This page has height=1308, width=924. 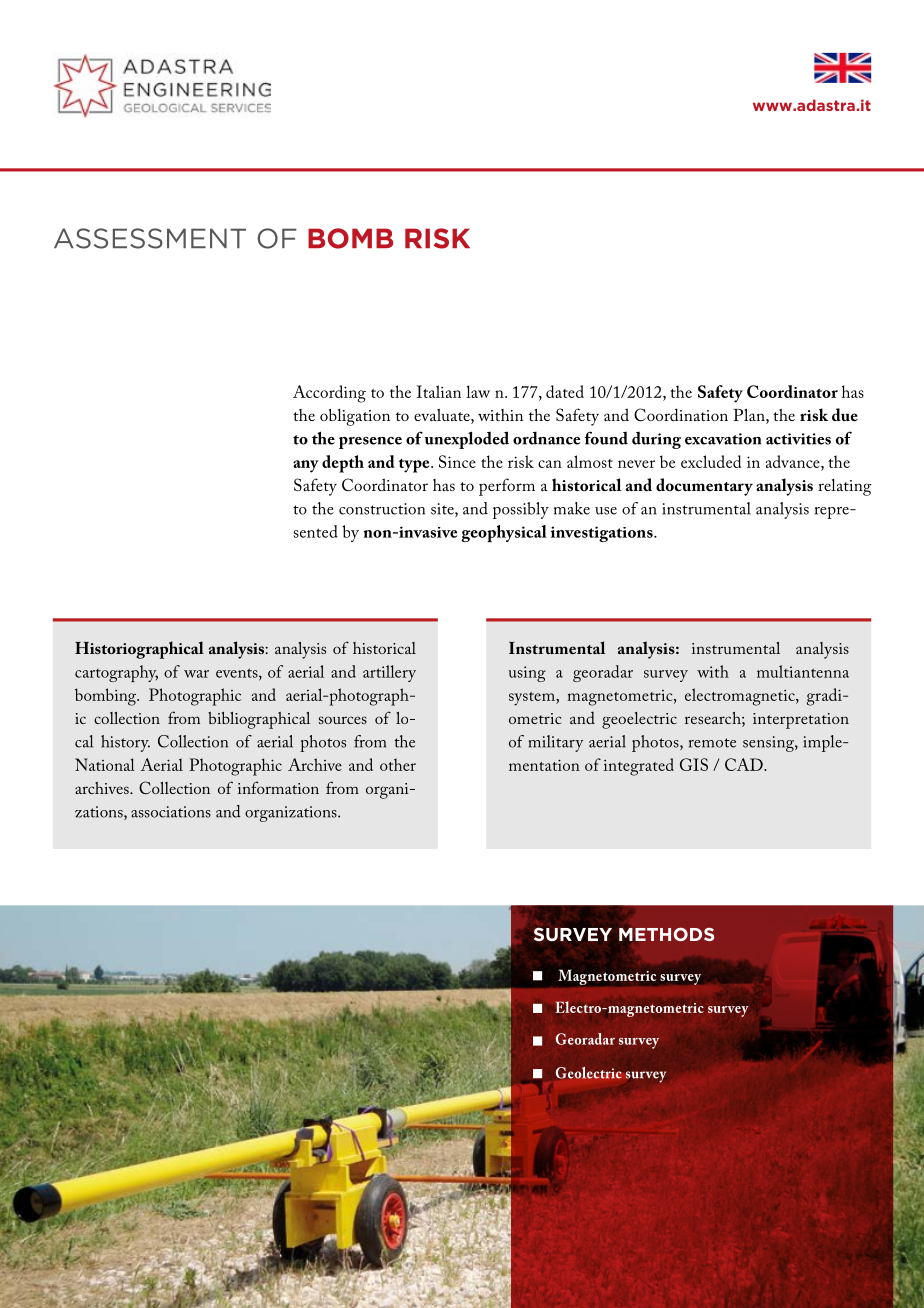 I want to click on other, so click(x=398, y=764).
